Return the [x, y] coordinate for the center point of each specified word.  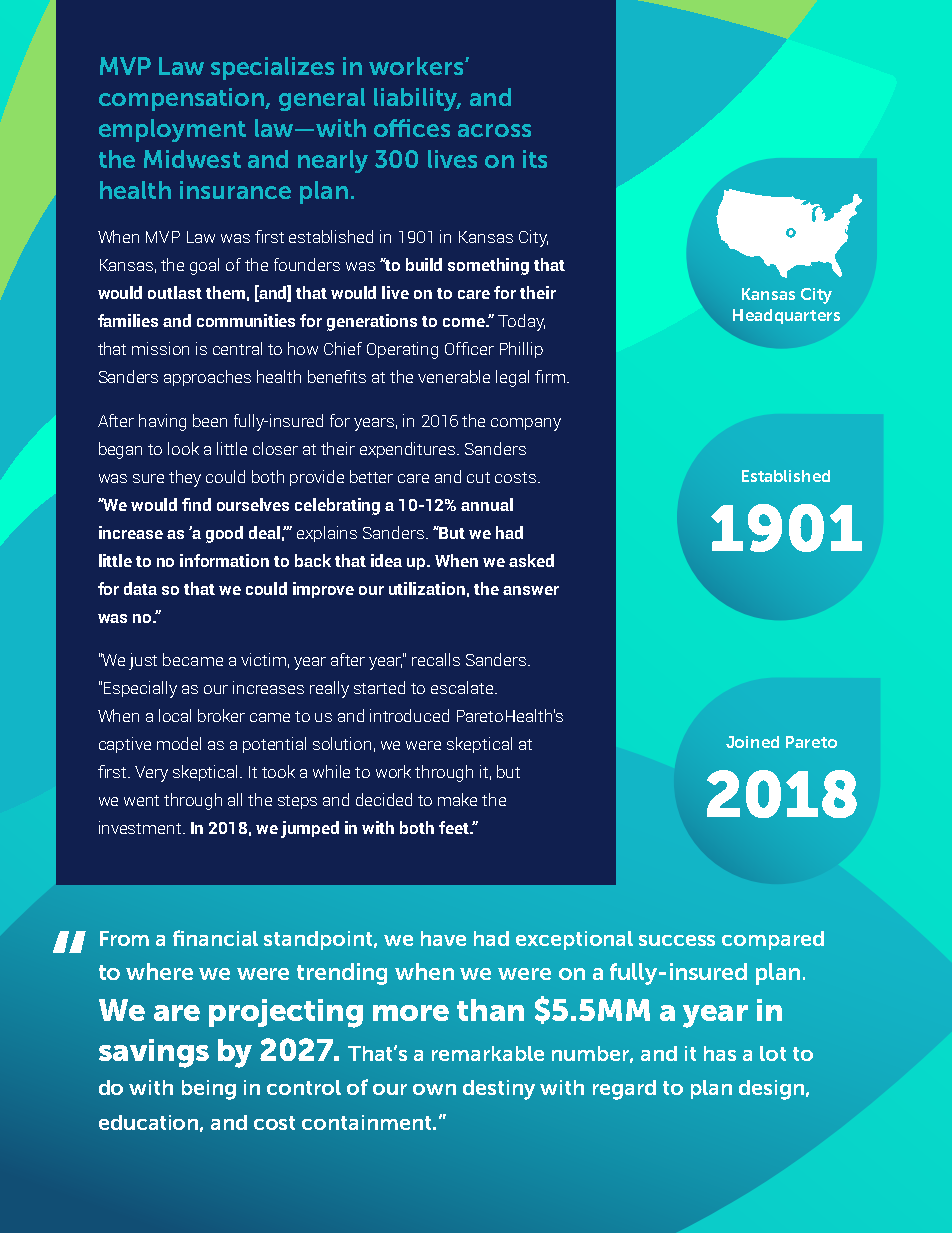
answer [531, 590]
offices [412, 128]
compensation [182, 99]
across [494, 130]
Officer [469, 348]
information [224, 560]
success [677, 940]
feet [455, 827]
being [209, 1090]
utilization [427, 588]
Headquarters [786, 316]
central [237, 348]
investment [141, 827]
